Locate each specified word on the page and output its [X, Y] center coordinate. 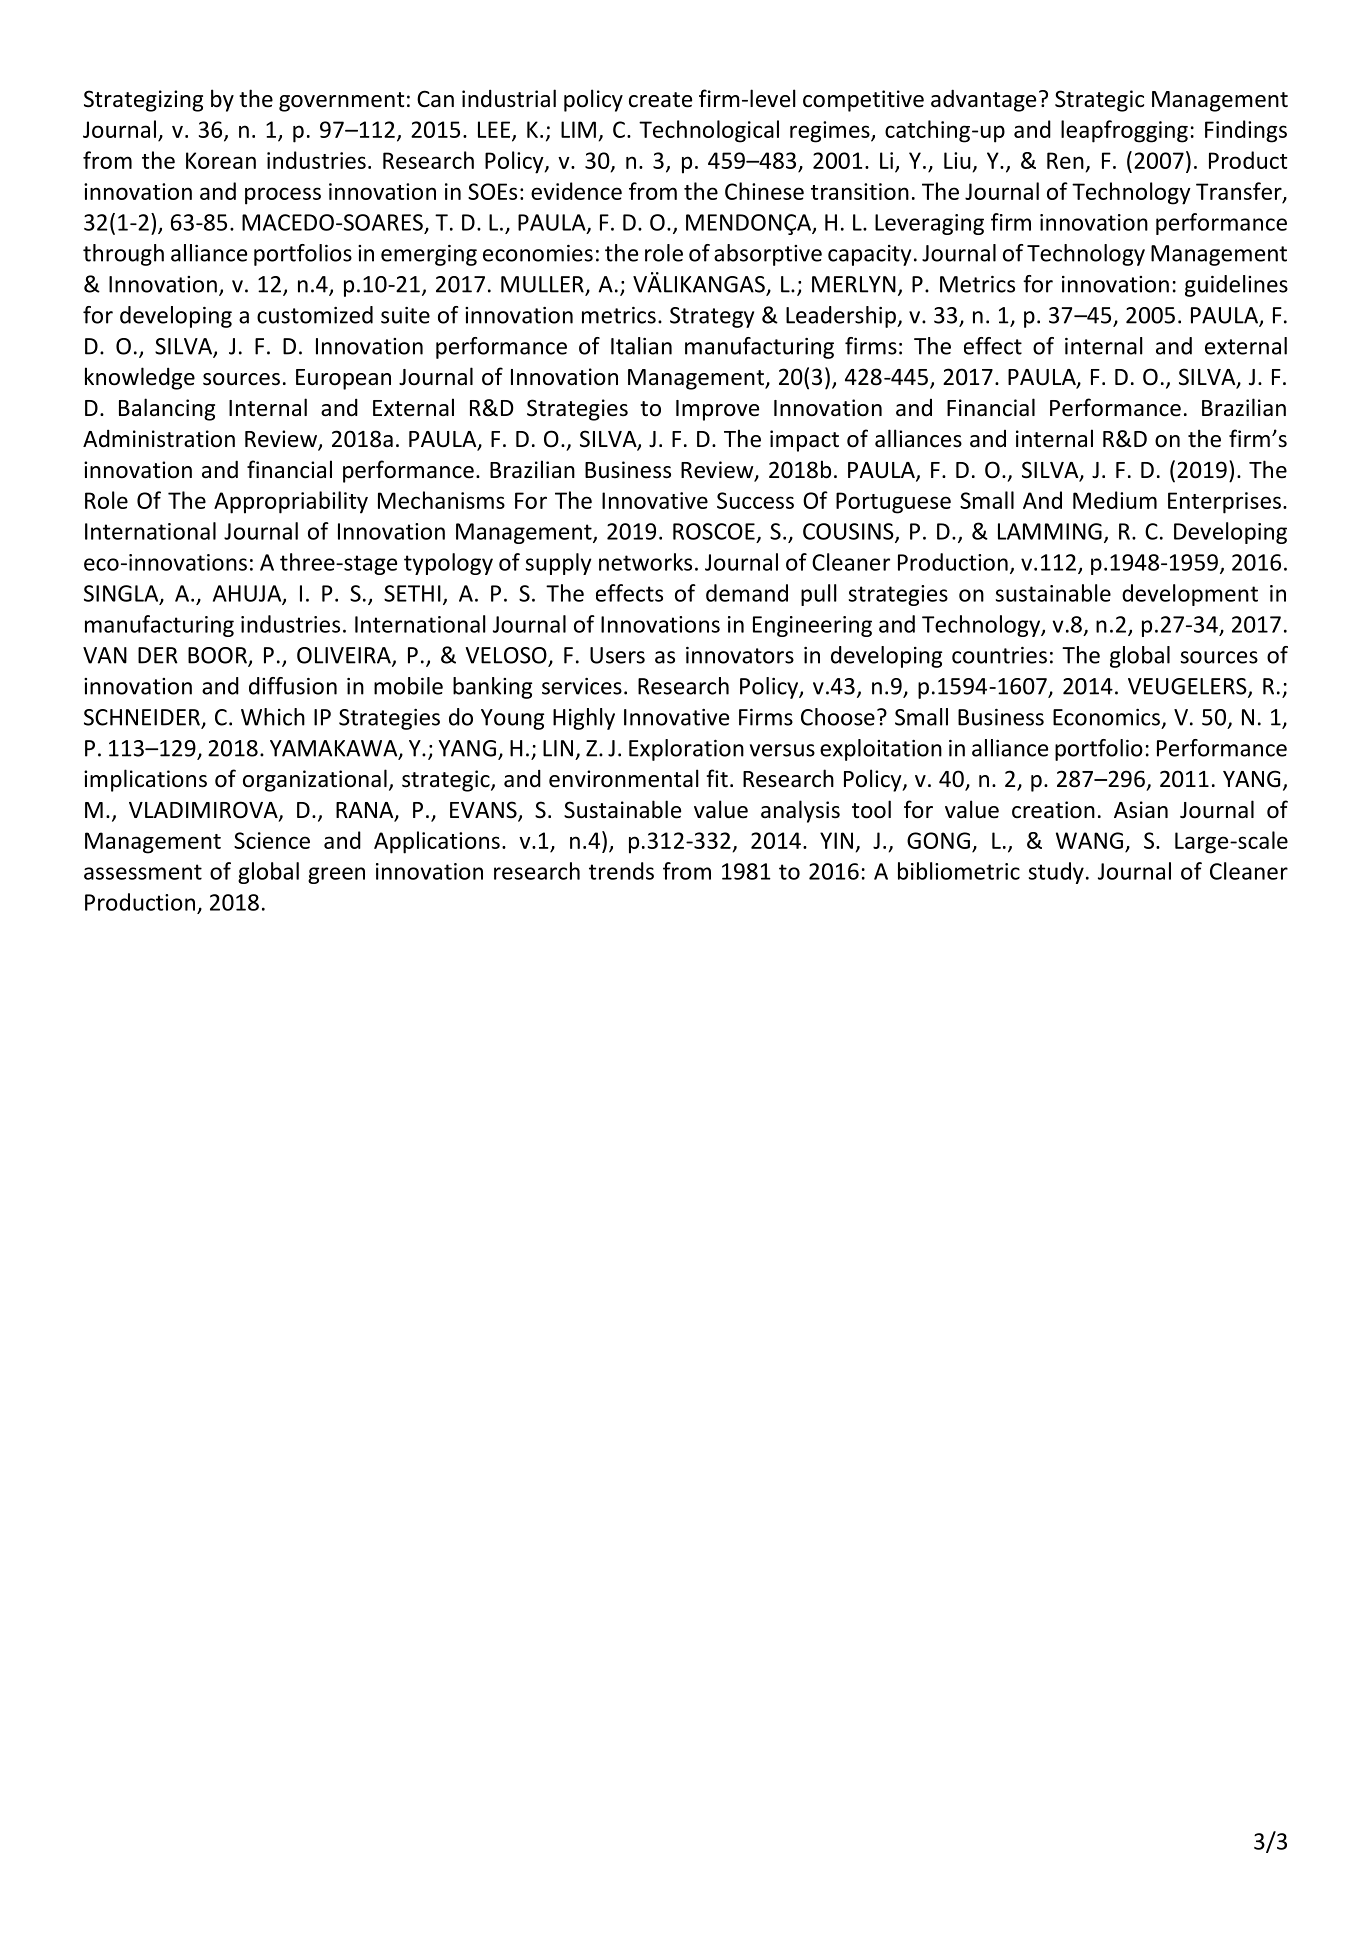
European [343, 379]
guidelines [1236, 286]
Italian [641, 346]
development [1190, 595]
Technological [709, 131]
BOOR [218, 656]
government [341, 102]
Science [272, 840]
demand [747, 593]
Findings [1246, 131]
